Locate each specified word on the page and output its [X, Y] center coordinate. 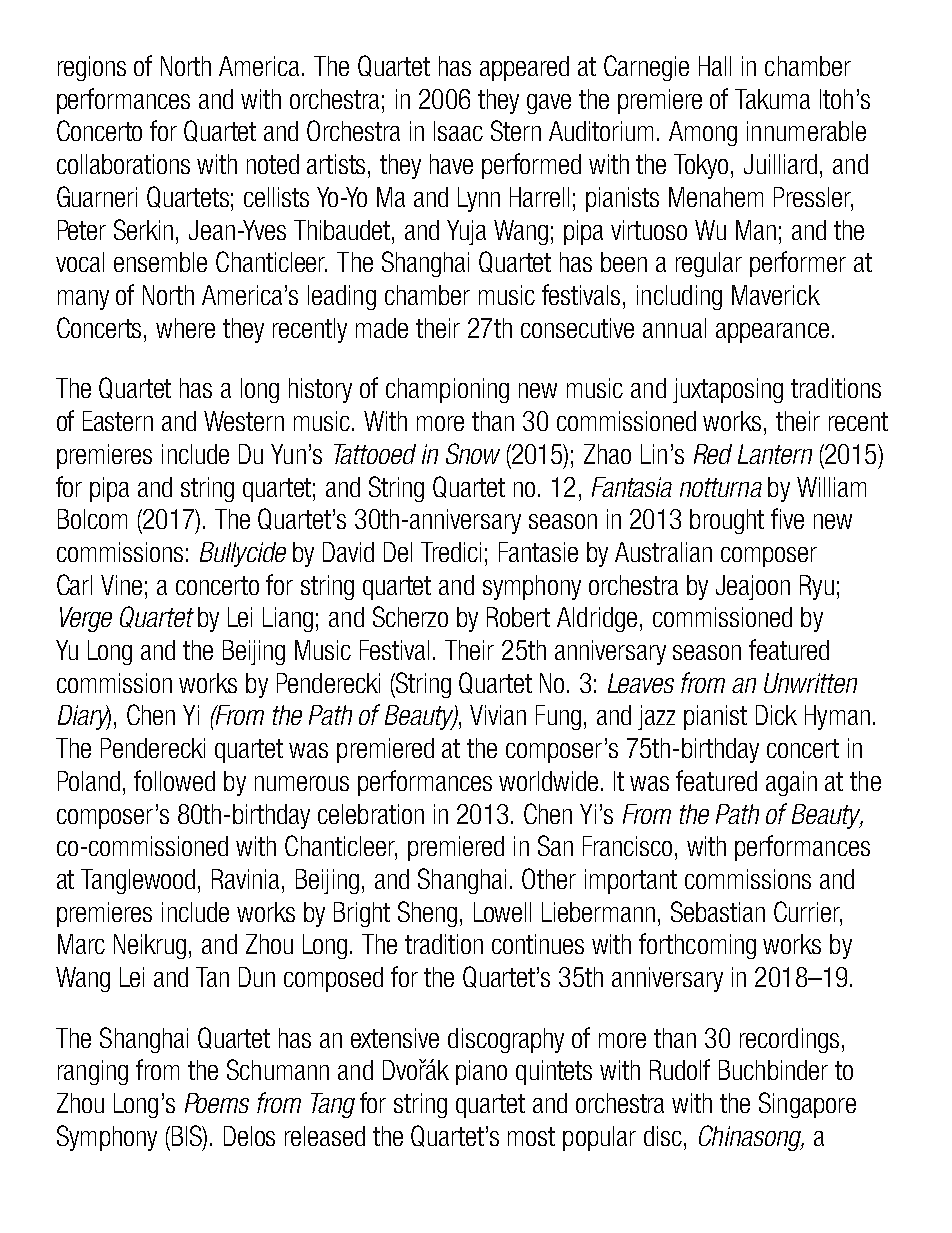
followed [174, 780]
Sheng [427, 914]
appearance [772, 333]
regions [92, 68]
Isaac [458, 131]
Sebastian [718, 911]
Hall [715, 66]
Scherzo [410, 616]
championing [447, 390]
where [185, 328]
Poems [217, 1103]
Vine [121, 585]
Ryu [817, 587]
